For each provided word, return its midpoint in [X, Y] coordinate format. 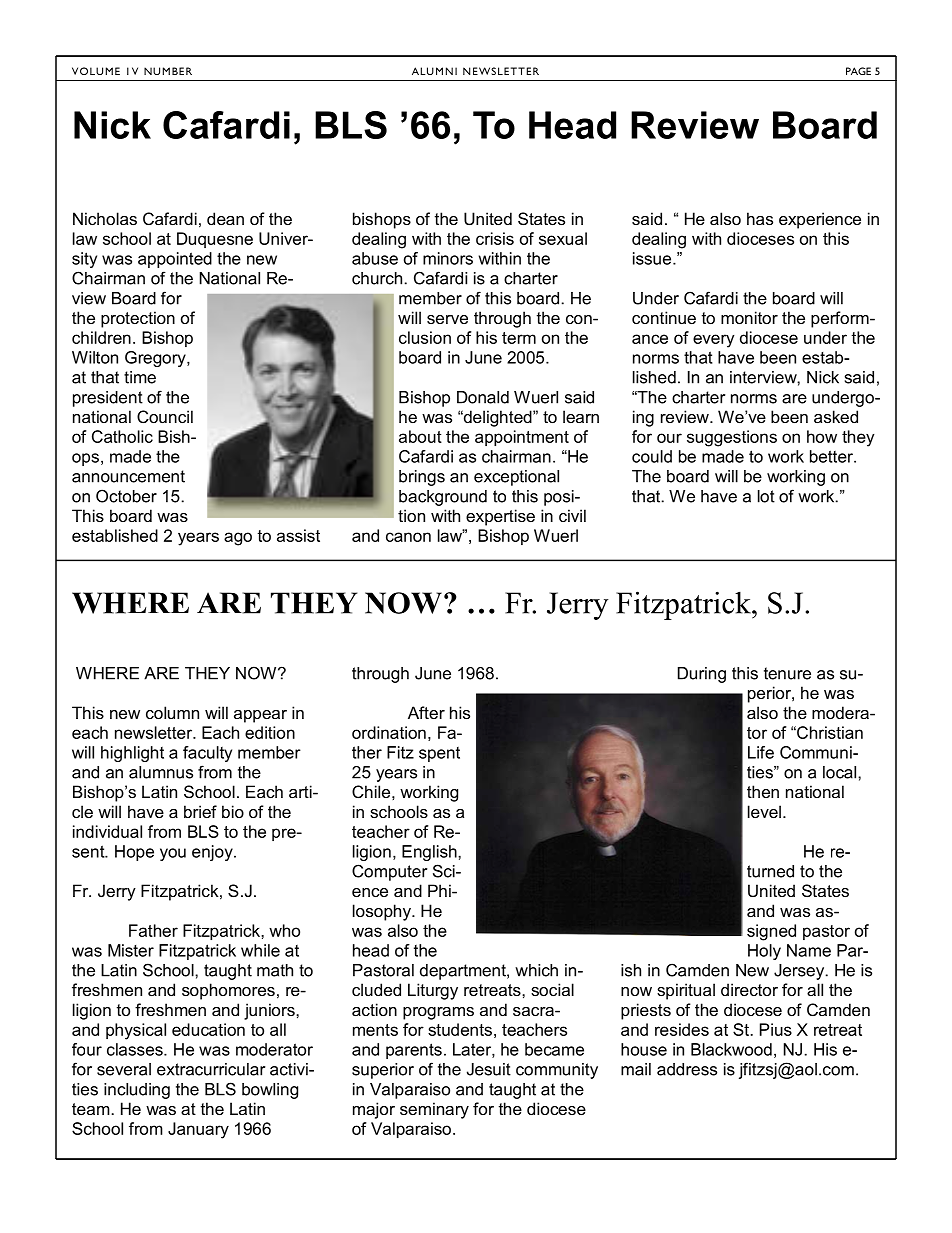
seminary [434, 1110]
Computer [389, 872]
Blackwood [731, 1049]
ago [238, 539]
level [764, 811]
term [519, 338]
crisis [495, 238]
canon [408, 537]
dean [225, 218]
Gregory [156, 359]
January [198, 1130]
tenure [787, 673]
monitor [749, 317]
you [173, 854]
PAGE [858, 71]
